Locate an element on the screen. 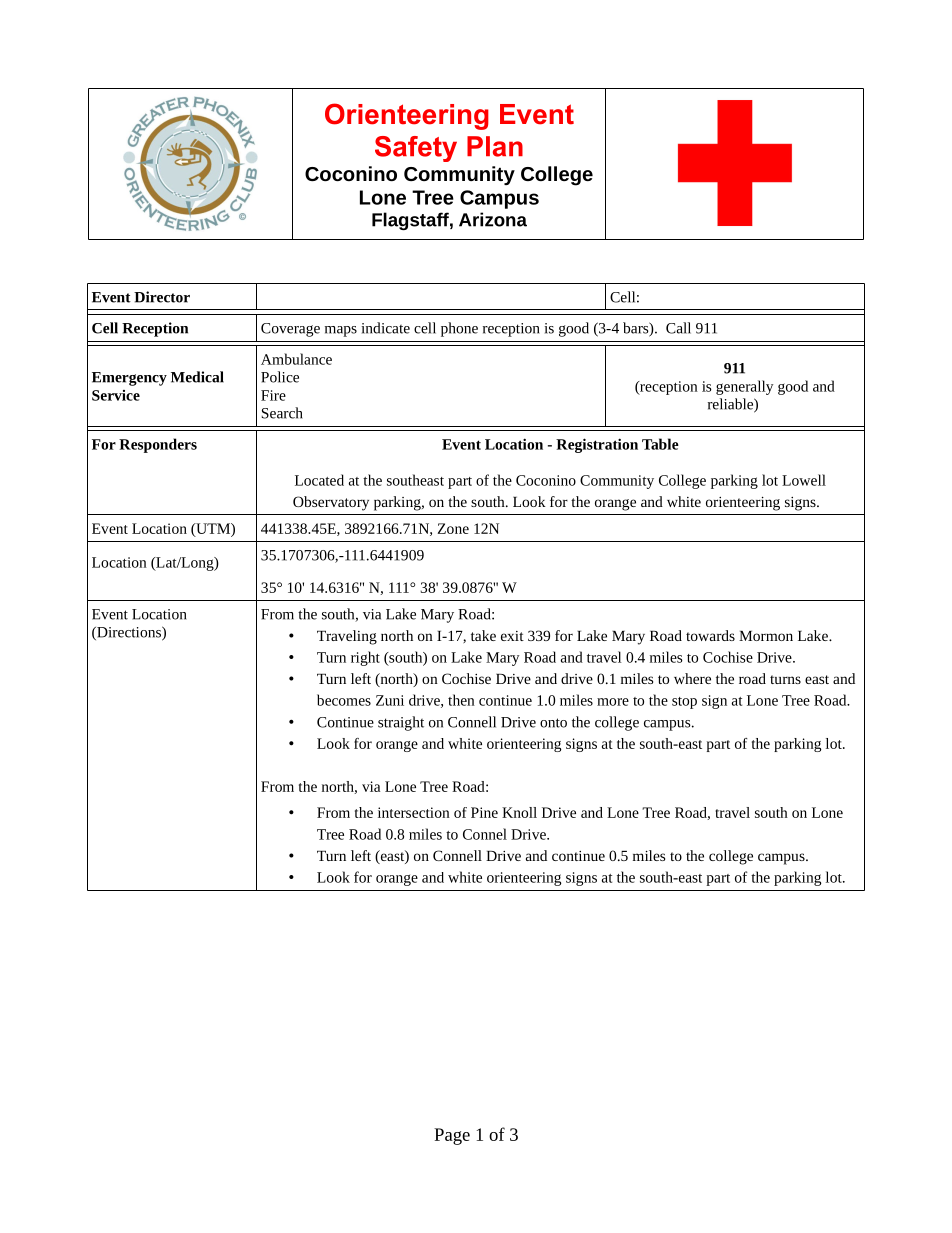 Image resolution: width=952 pixels, height=1233 pixels. Zone is located at coordinates (453, 528).
